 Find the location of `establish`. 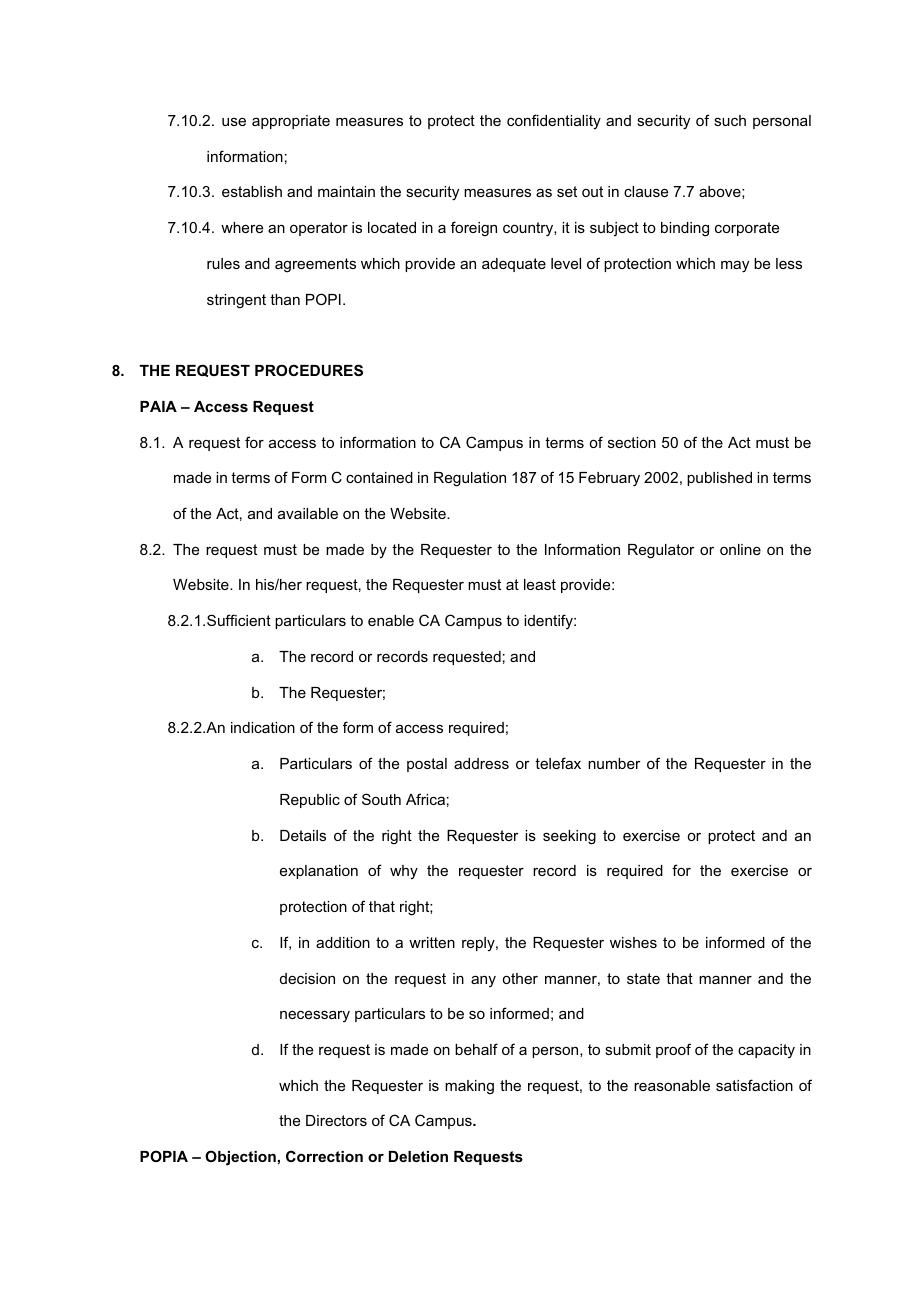

establish is located at coordinates (252, 191).
